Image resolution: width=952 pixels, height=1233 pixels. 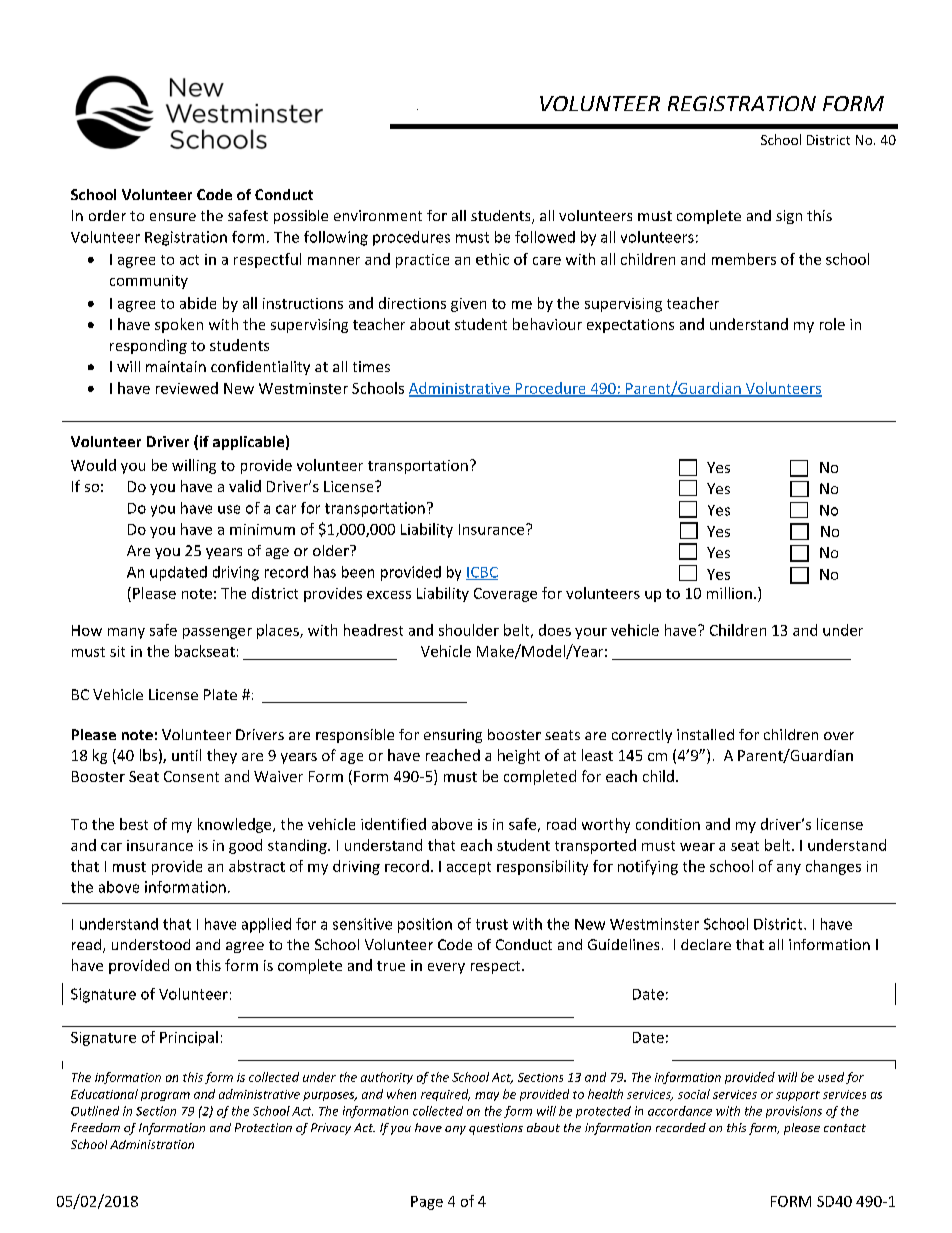 What do you see at coordinates (794, 1112) in the image?
I see `provisions` at bounding box center [794, 1112].
